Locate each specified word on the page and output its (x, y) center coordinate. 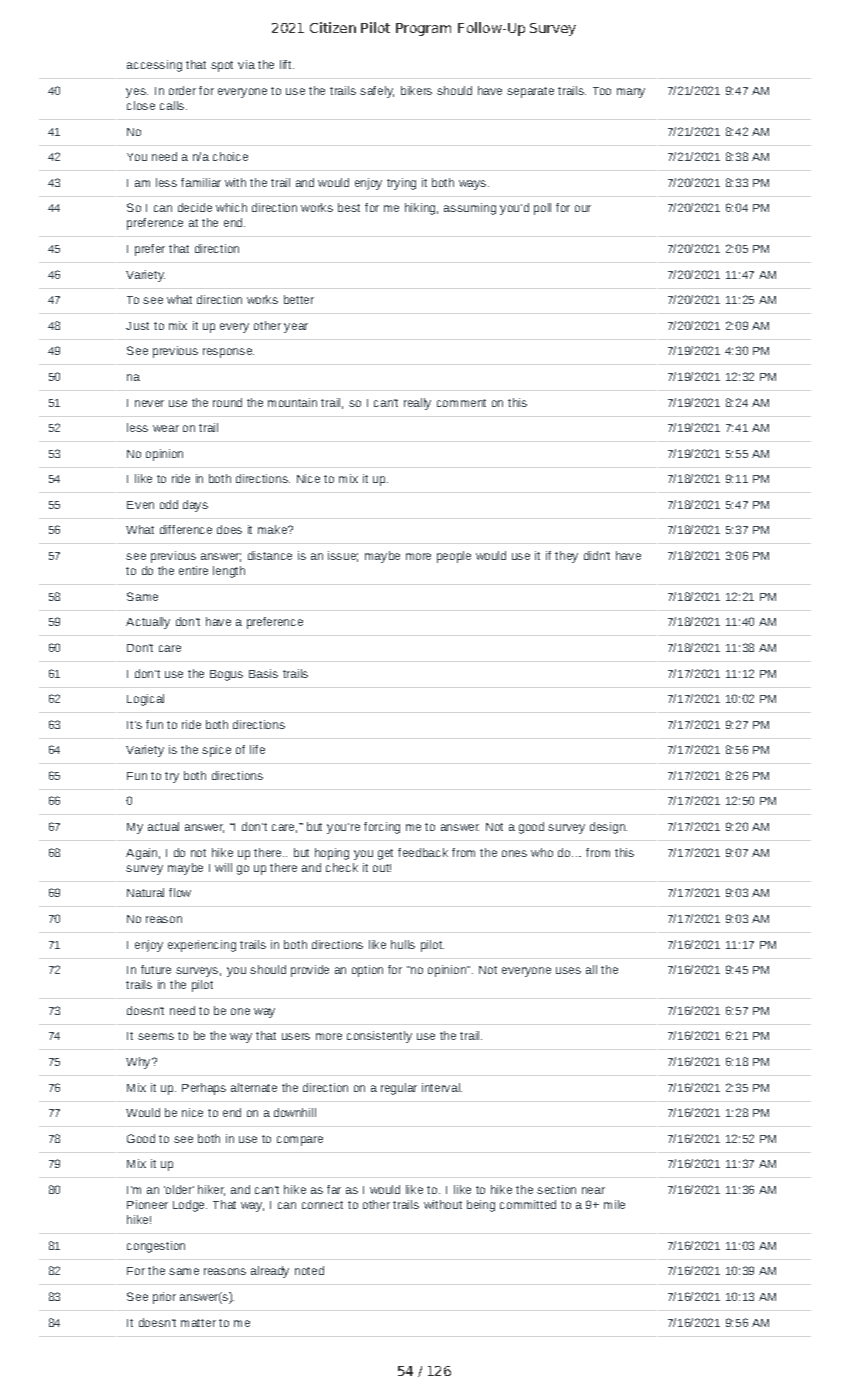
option (367, 971)
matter (198, 1323)
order (182, 90)
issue (343, 556)
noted (309, 1270)
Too (602, 91)
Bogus (226, 675)
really (417, 404)
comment (461, 403)
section (556, 1189)
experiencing (202, 946)
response (228, 353)
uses (568, 970)
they (566, 557)
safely (377, 92)
